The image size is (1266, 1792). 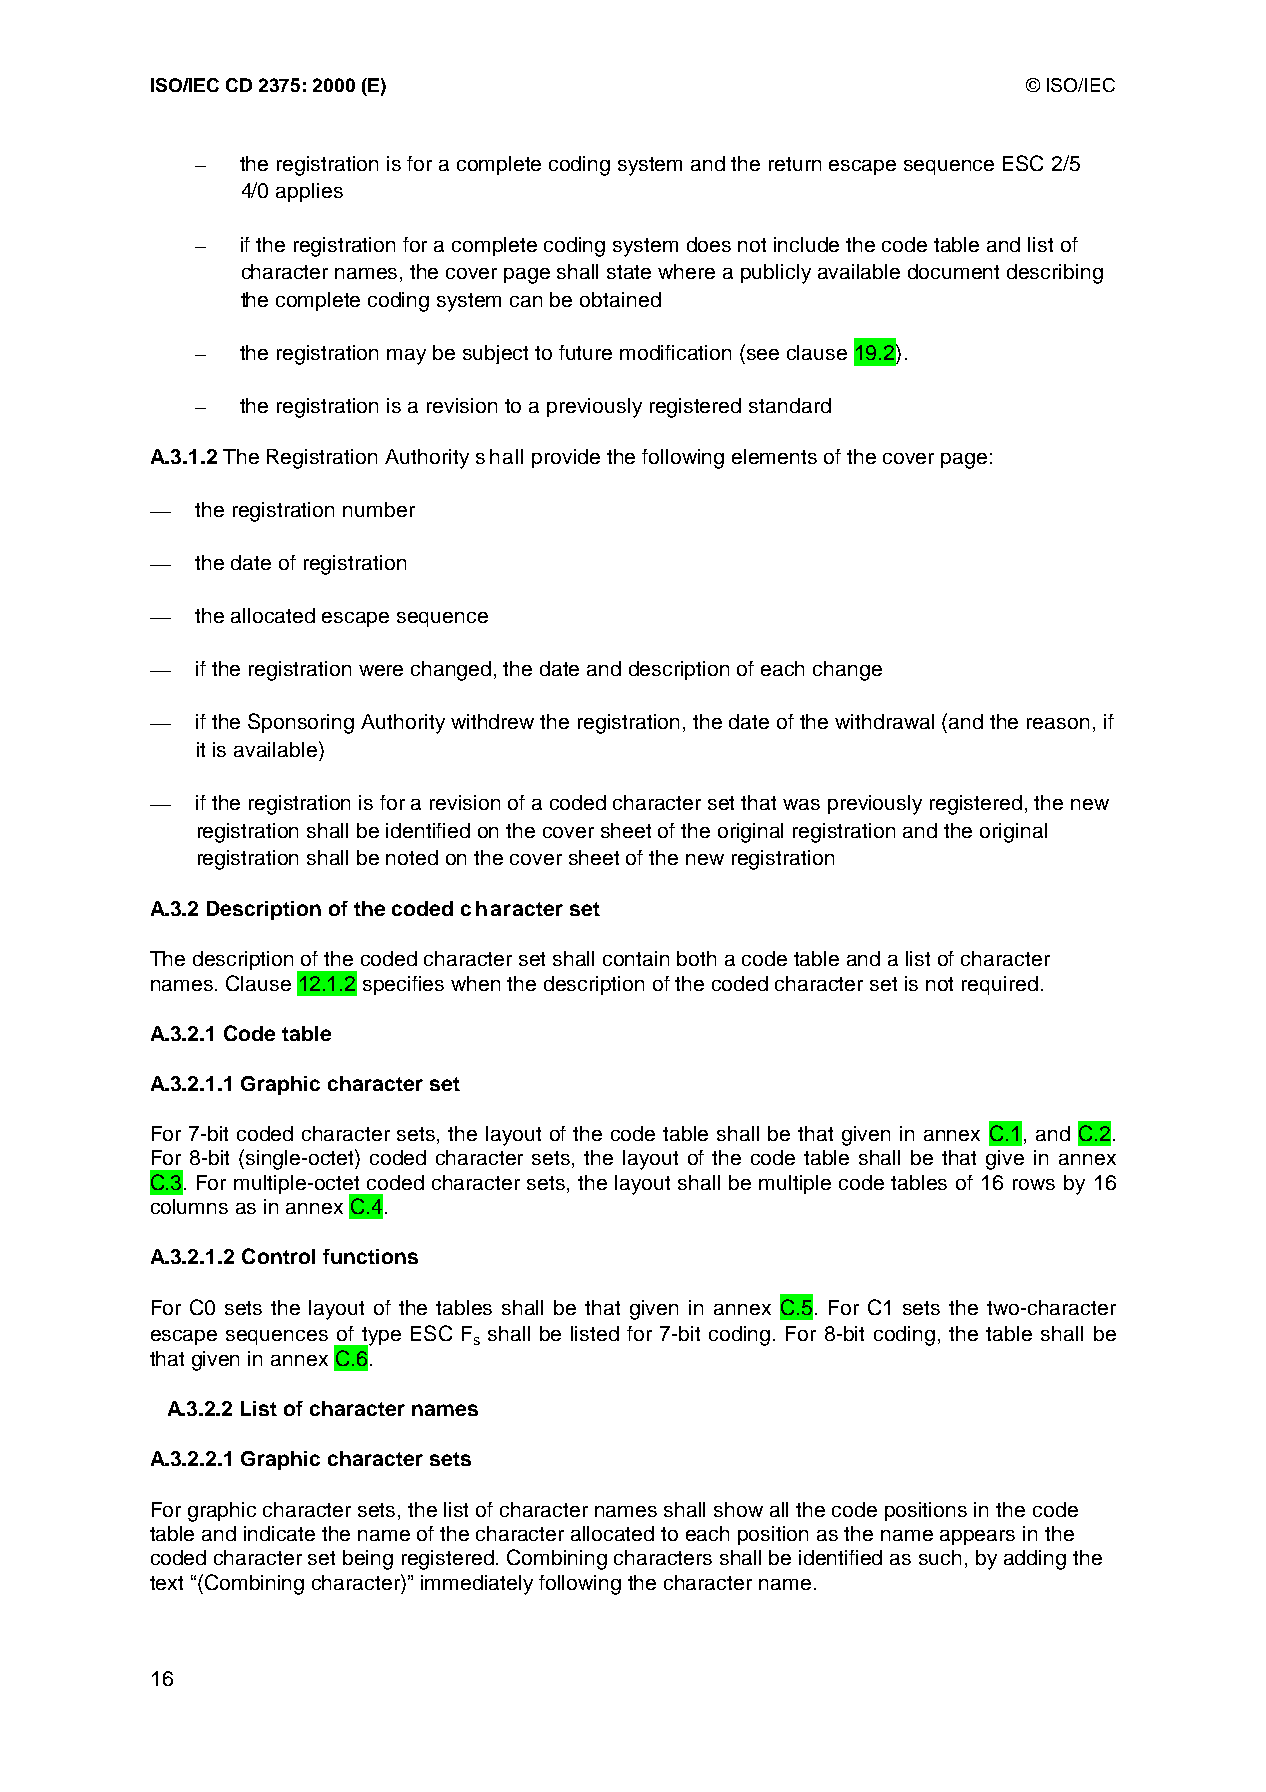 What do you see at coordinates (953, 271) in the page?
I see `document` at bounding box center [953, 271].
